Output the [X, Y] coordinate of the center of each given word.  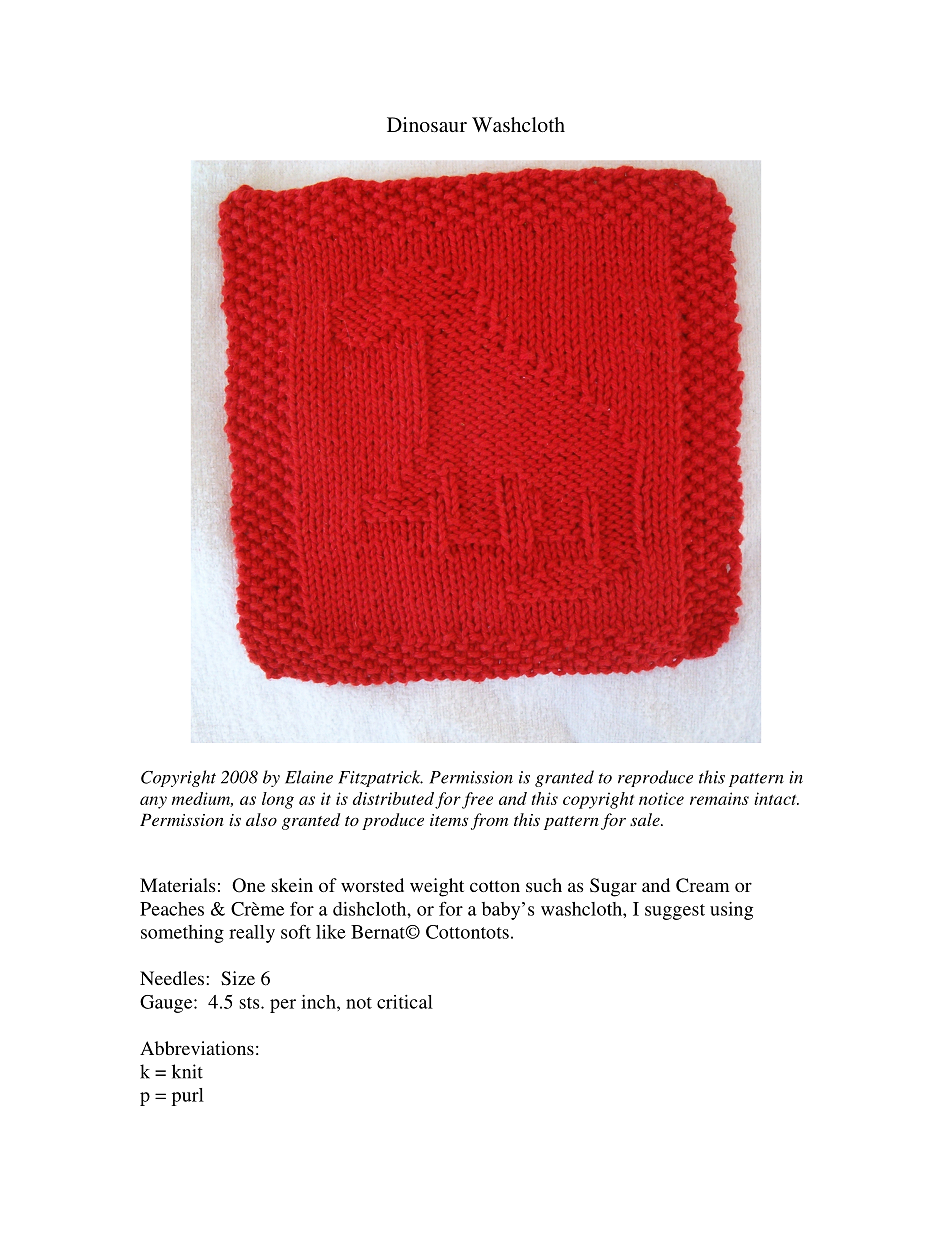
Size [238, 978]
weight [437, 887]
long [278, 800]
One [248, 885]
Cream [703, 885]
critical [405, 1002]
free [477, 800]
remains [719, 798]
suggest [675, 912]
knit [187, 1071]
